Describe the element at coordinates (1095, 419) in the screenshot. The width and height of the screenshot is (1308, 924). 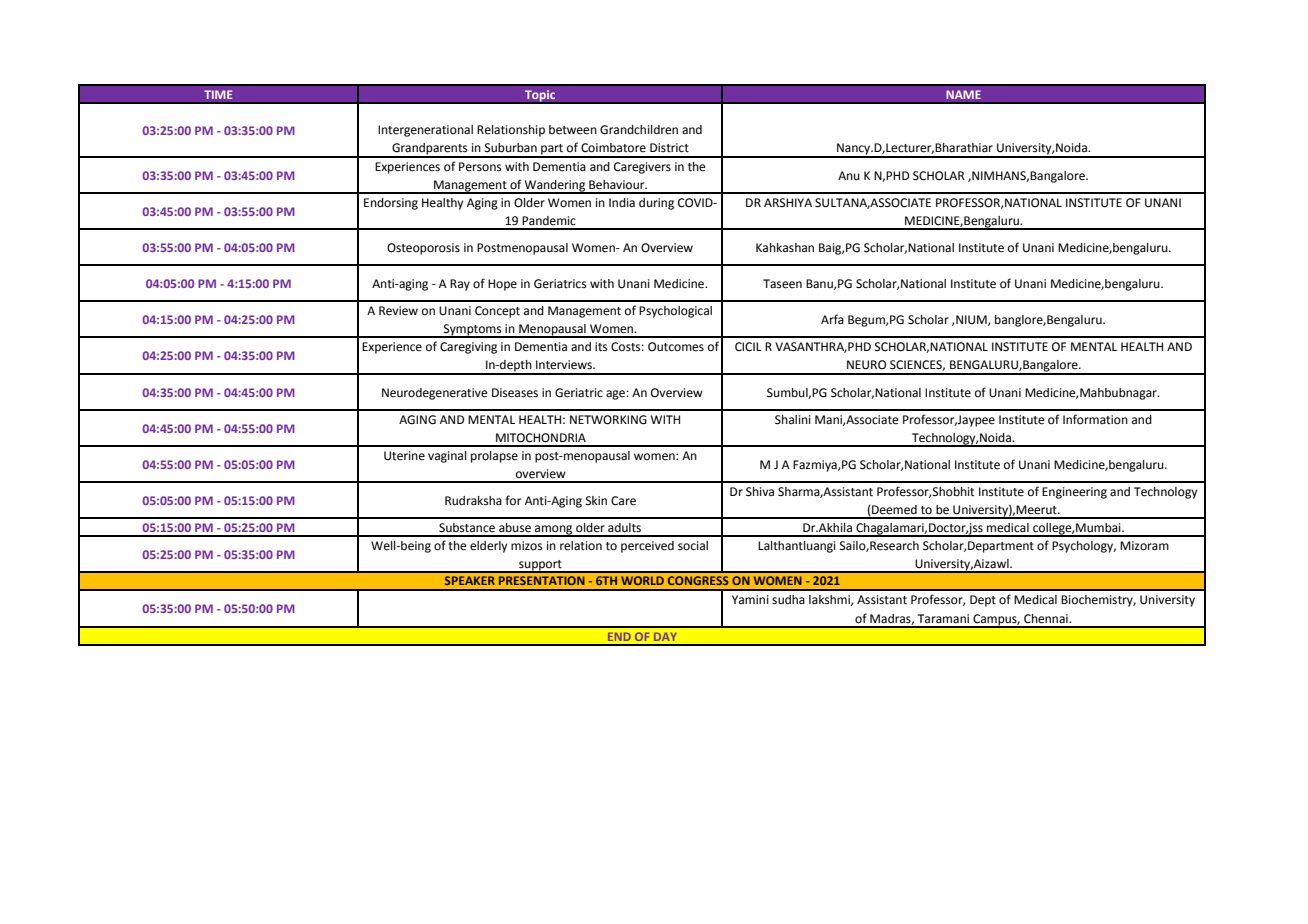
I see `Information` at that location.
